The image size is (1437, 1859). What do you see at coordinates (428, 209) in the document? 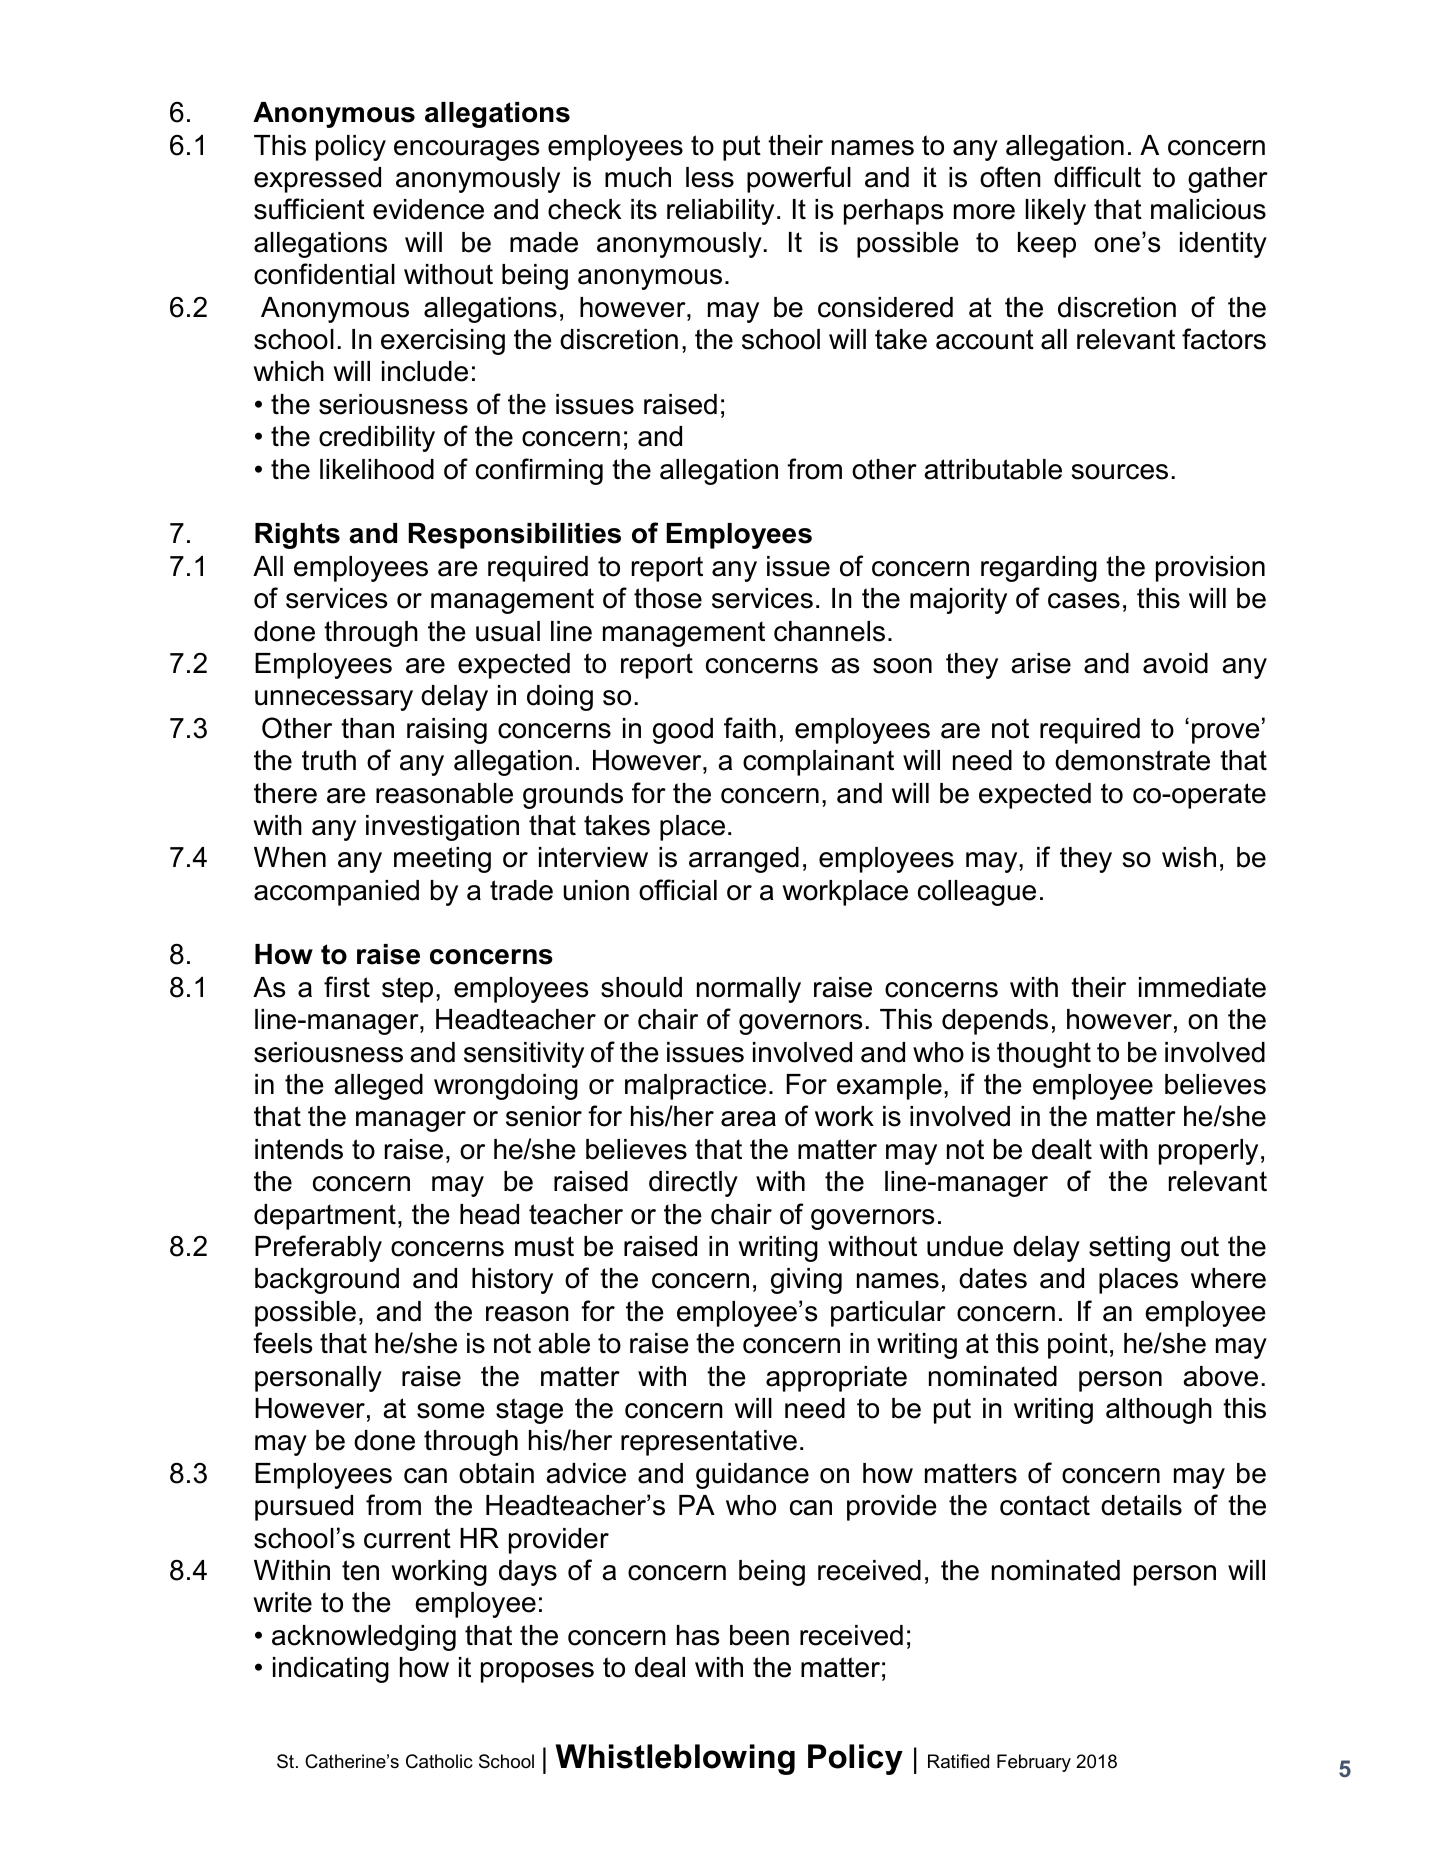
I see `evidence` at bounding box center [428, 209].
